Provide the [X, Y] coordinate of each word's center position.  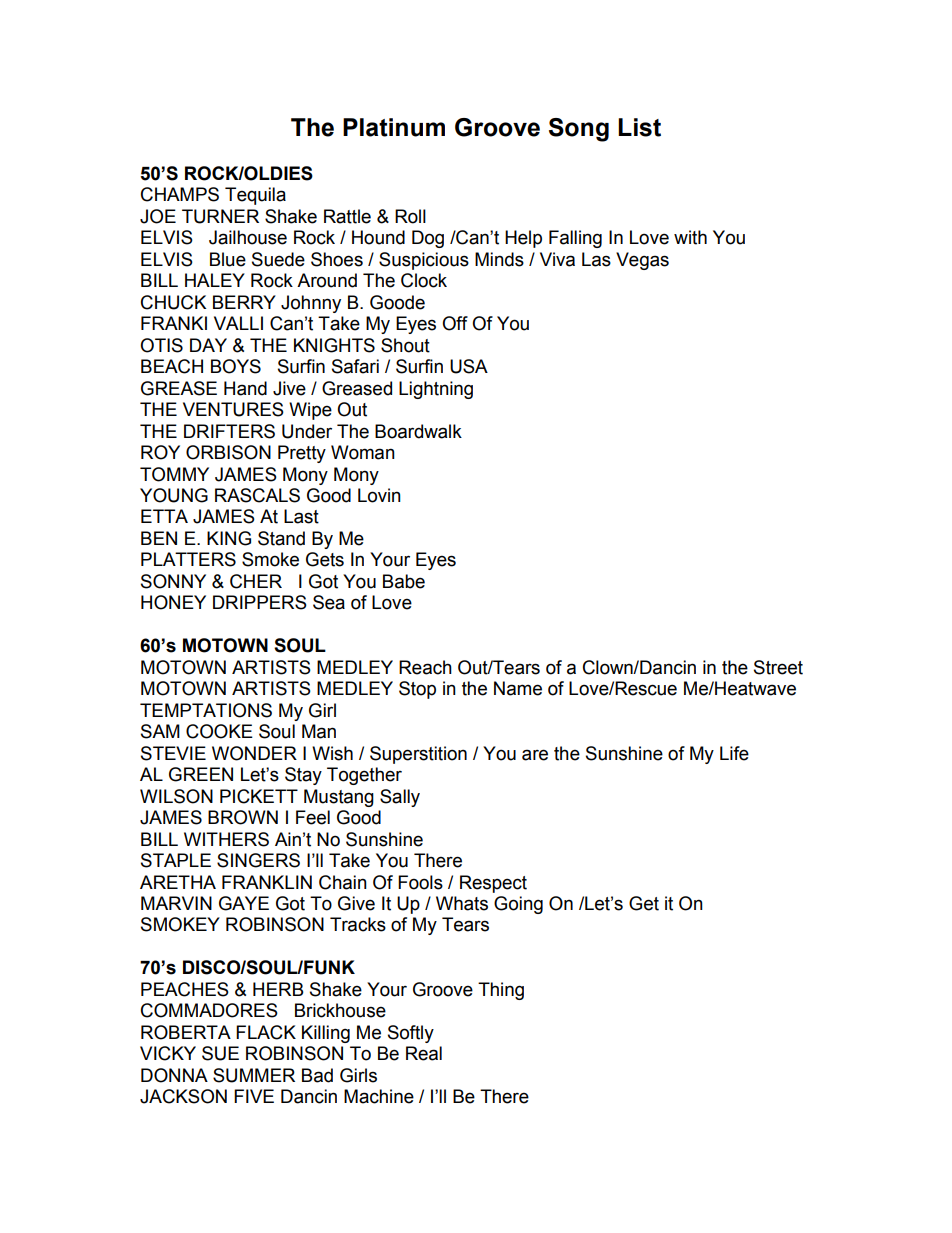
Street [778, 667]
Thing [501, 991]
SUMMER [254, 1075]
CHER [256, 581]
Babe [404, 581]
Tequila [255, 196]
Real [424, 1053]
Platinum [394, 127]
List [639, 127]
